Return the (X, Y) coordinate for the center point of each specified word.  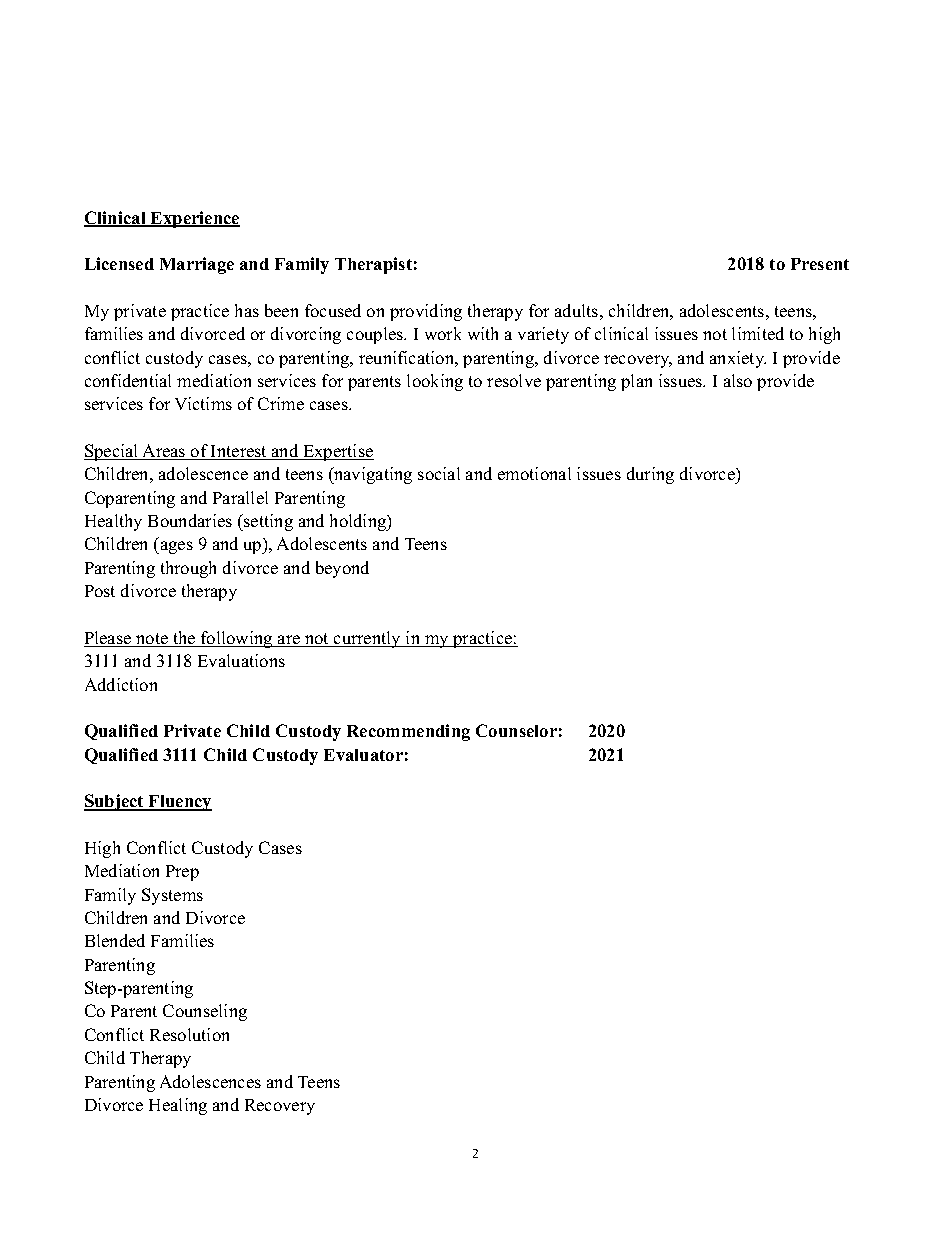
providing (426, 312)
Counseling (205, 1012)
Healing (178, 1106)
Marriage (197, 265)
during (650, 475)
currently (368, 639)
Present (820, 264)
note (152, 640)
